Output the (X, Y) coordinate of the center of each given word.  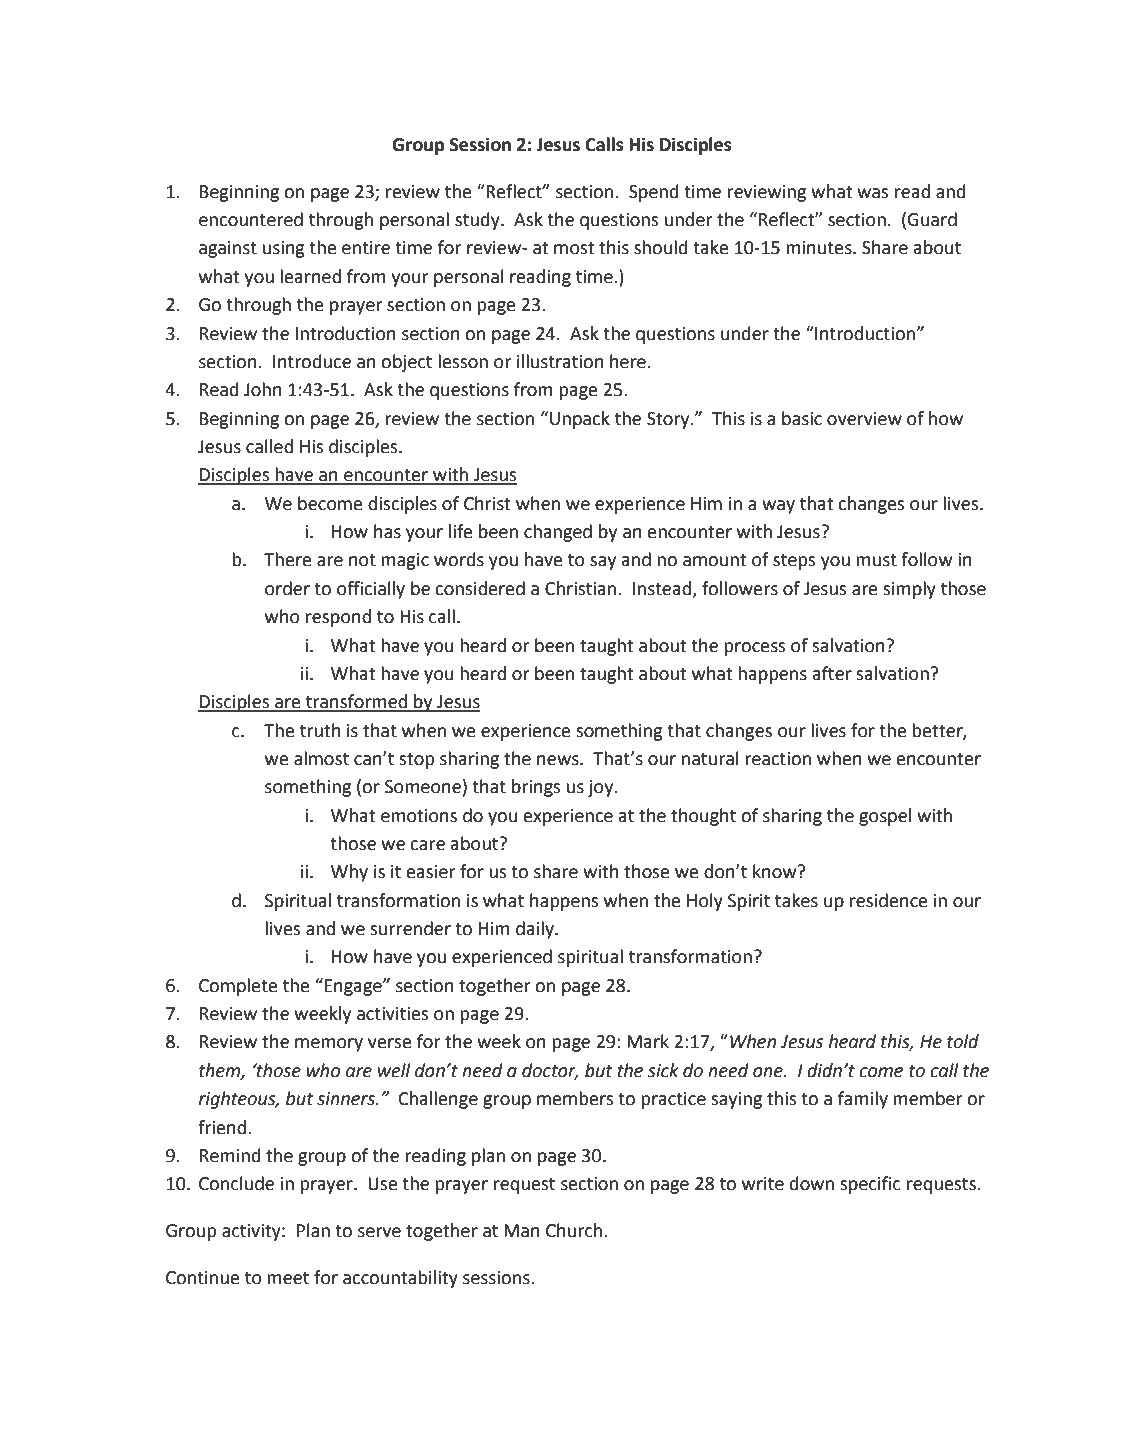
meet (288, 1278)
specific (870, 1185)
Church (575, 1230)
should (661, 247)
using (284, 249)
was (873, 193)
